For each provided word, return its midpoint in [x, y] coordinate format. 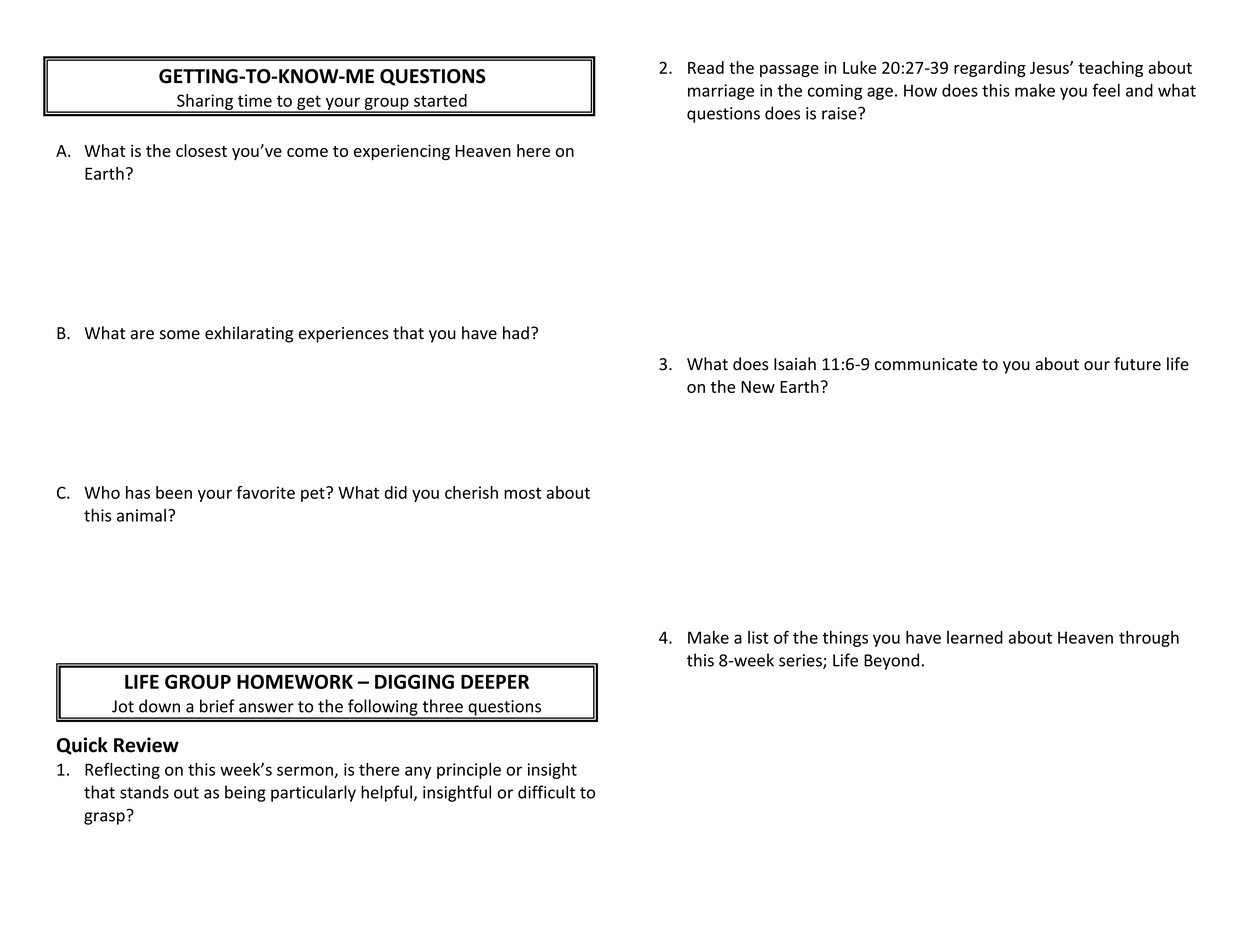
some [180, 335]
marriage [721, 92]
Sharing [205, 103]
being [245, 793]
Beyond [891, 661]
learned [975, 637]
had [516, 333]
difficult [546, 792]
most [522, 493]
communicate [926, 364]
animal [141, 515]
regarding [990, 69]
